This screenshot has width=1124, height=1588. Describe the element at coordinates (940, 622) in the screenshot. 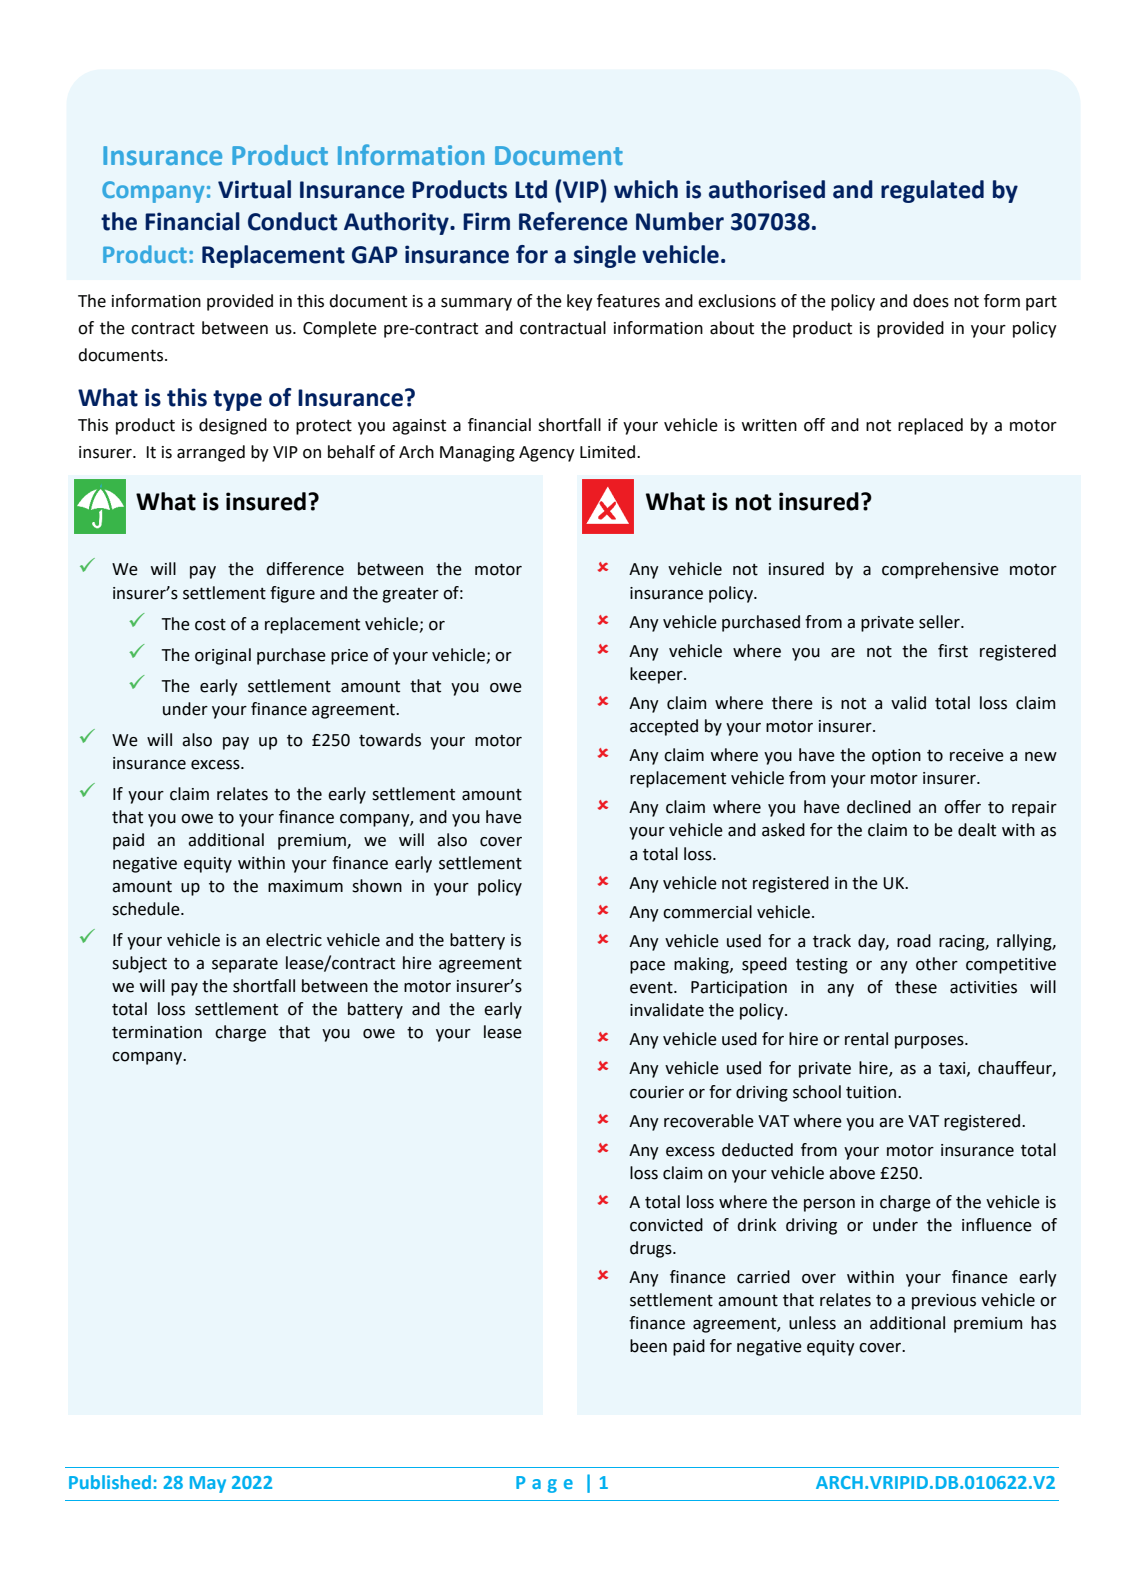

I see `seller` at that location.
